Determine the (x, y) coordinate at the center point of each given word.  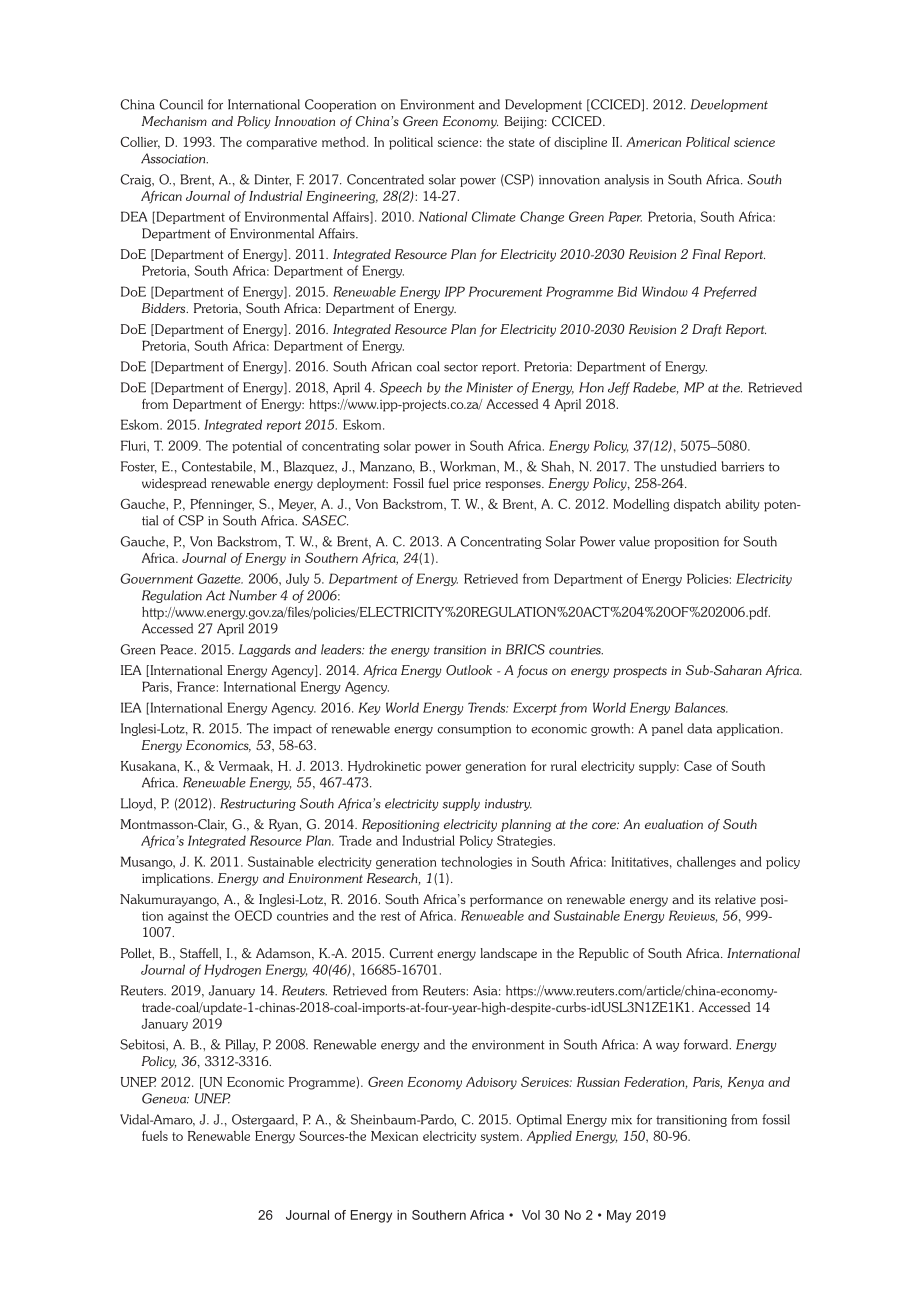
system (500, 1138)
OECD (253, 915)
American (653, 142)
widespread (174, 484)
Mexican (394, 1136)
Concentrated (385, 179)
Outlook (469, 670)
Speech (401, 388)
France (196, 686)
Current (411, 953)
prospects (640, 672)
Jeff (619, 388)
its (705, 899)
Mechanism (174, 121)
